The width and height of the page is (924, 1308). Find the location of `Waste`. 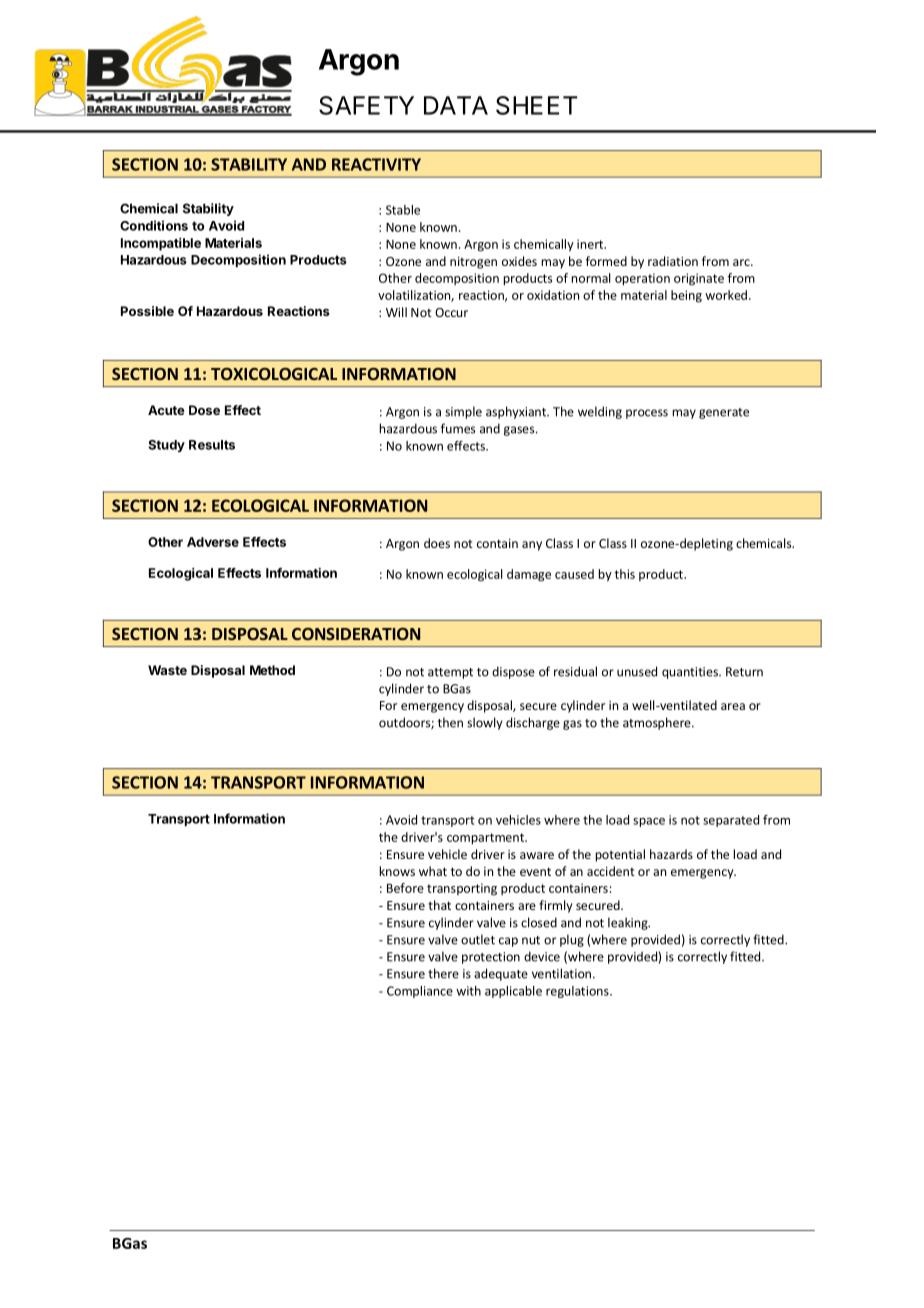

Waste is located at coordinates (167, 670).
